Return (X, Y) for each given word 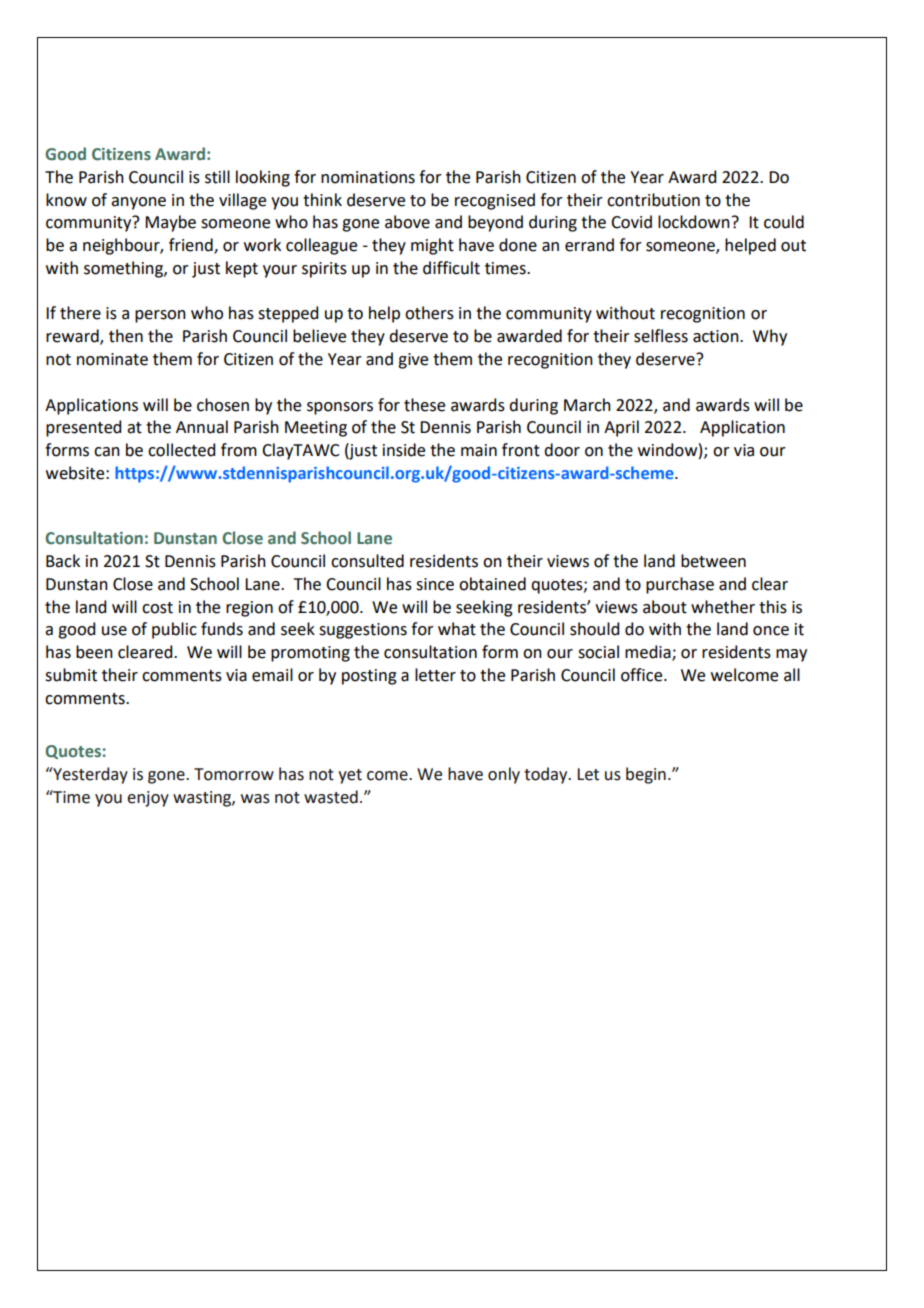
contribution (653, 200)
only (504, 775)
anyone (138, 203)
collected (181, 450)
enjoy (148, 799)
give (413, 361)
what (457, 629)
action (717, 336)
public (174, 630)
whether (723, 607)
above (407, 222)
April (621, 428)
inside (404, 450)
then (126, 336)
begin (646, 775)
